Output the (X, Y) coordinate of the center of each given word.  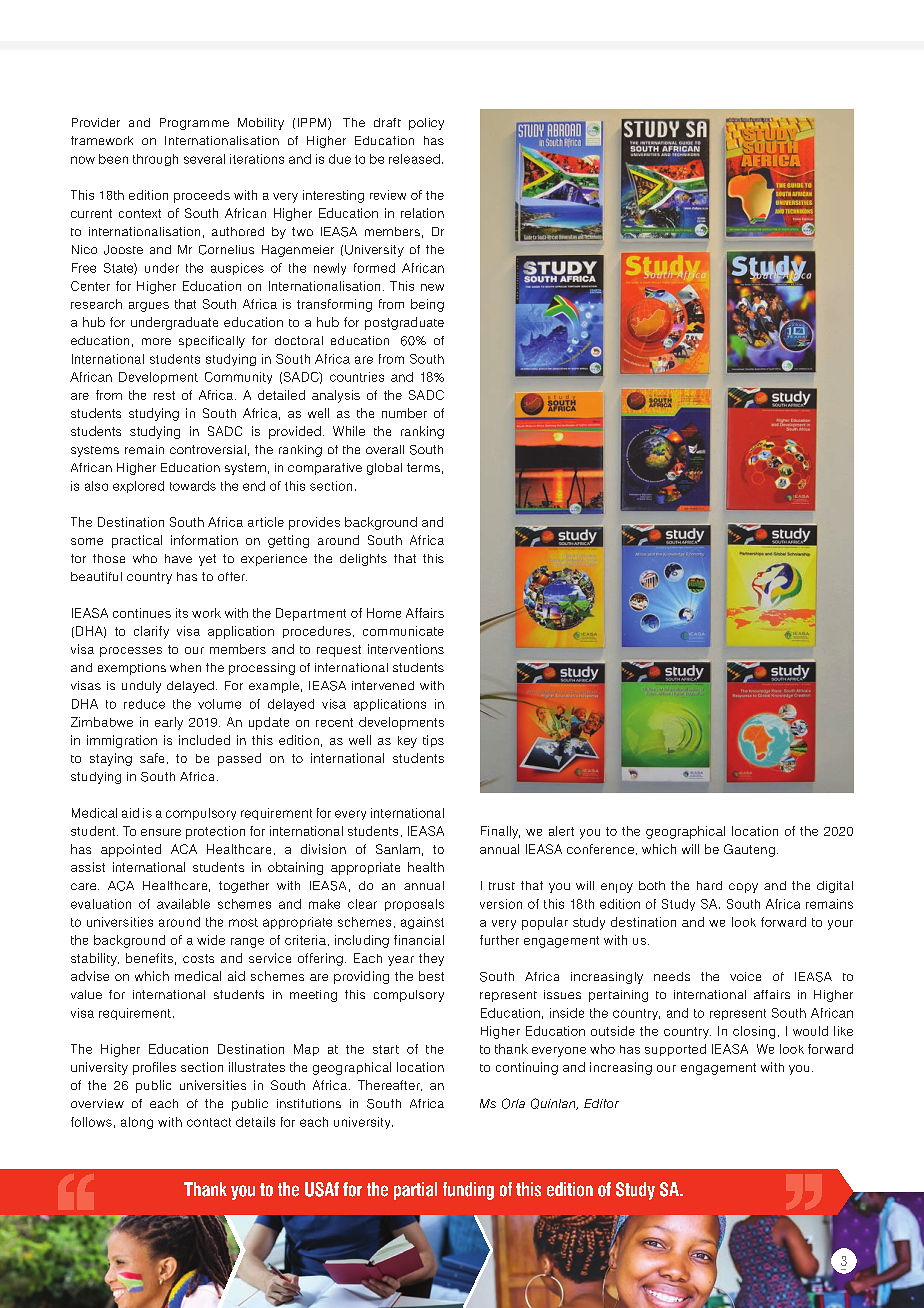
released (414, 159)
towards (193, 486)
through (155, 160)
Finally (500, 832)
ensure (161, 832)
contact (209, 1122)
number (404, 413)
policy (426, 124)
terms (423, 467)
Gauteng (749, 850)
